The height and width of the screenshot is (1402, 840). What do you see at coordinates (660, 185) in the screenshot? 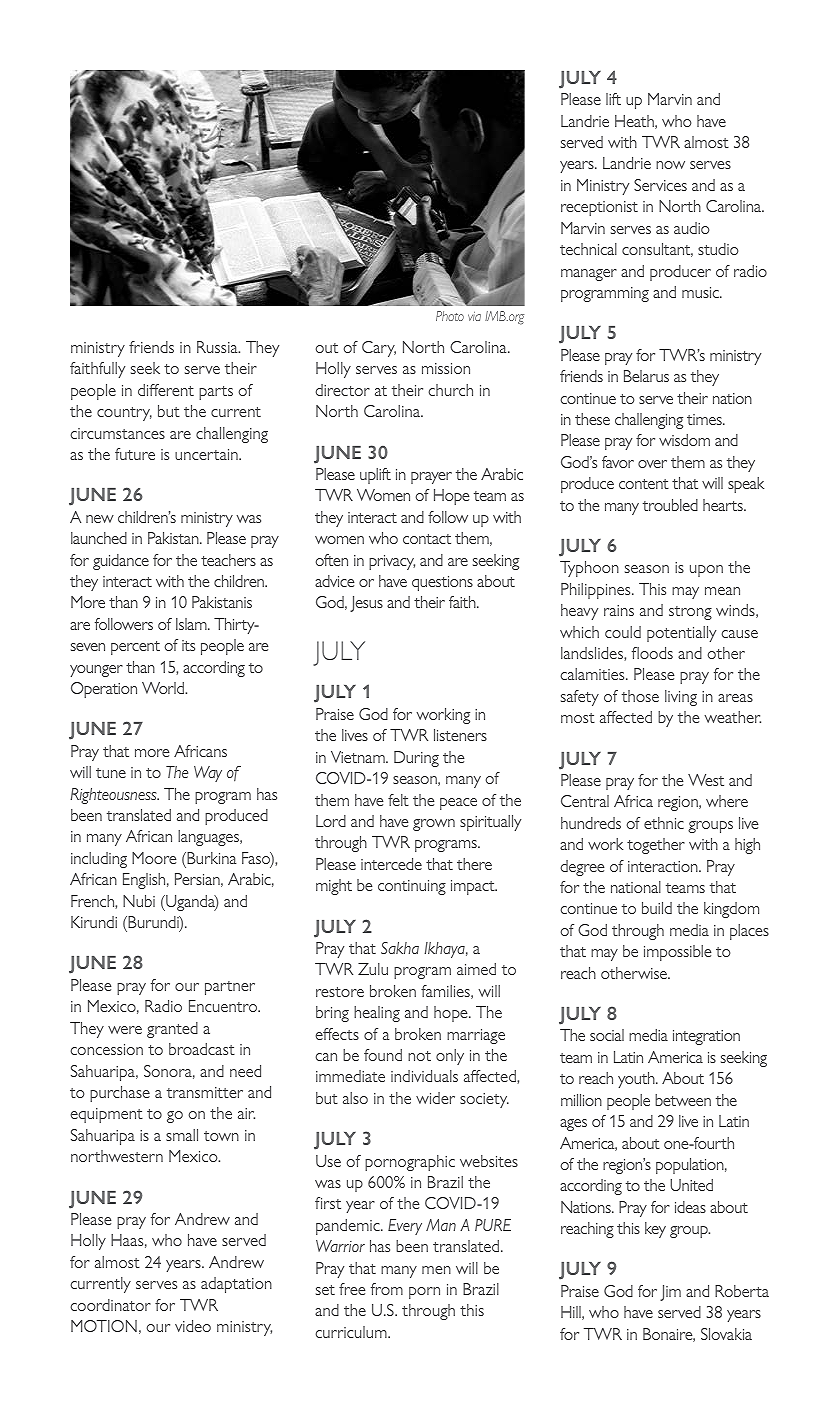
I see `Services` at bounding box center [660, 185].
